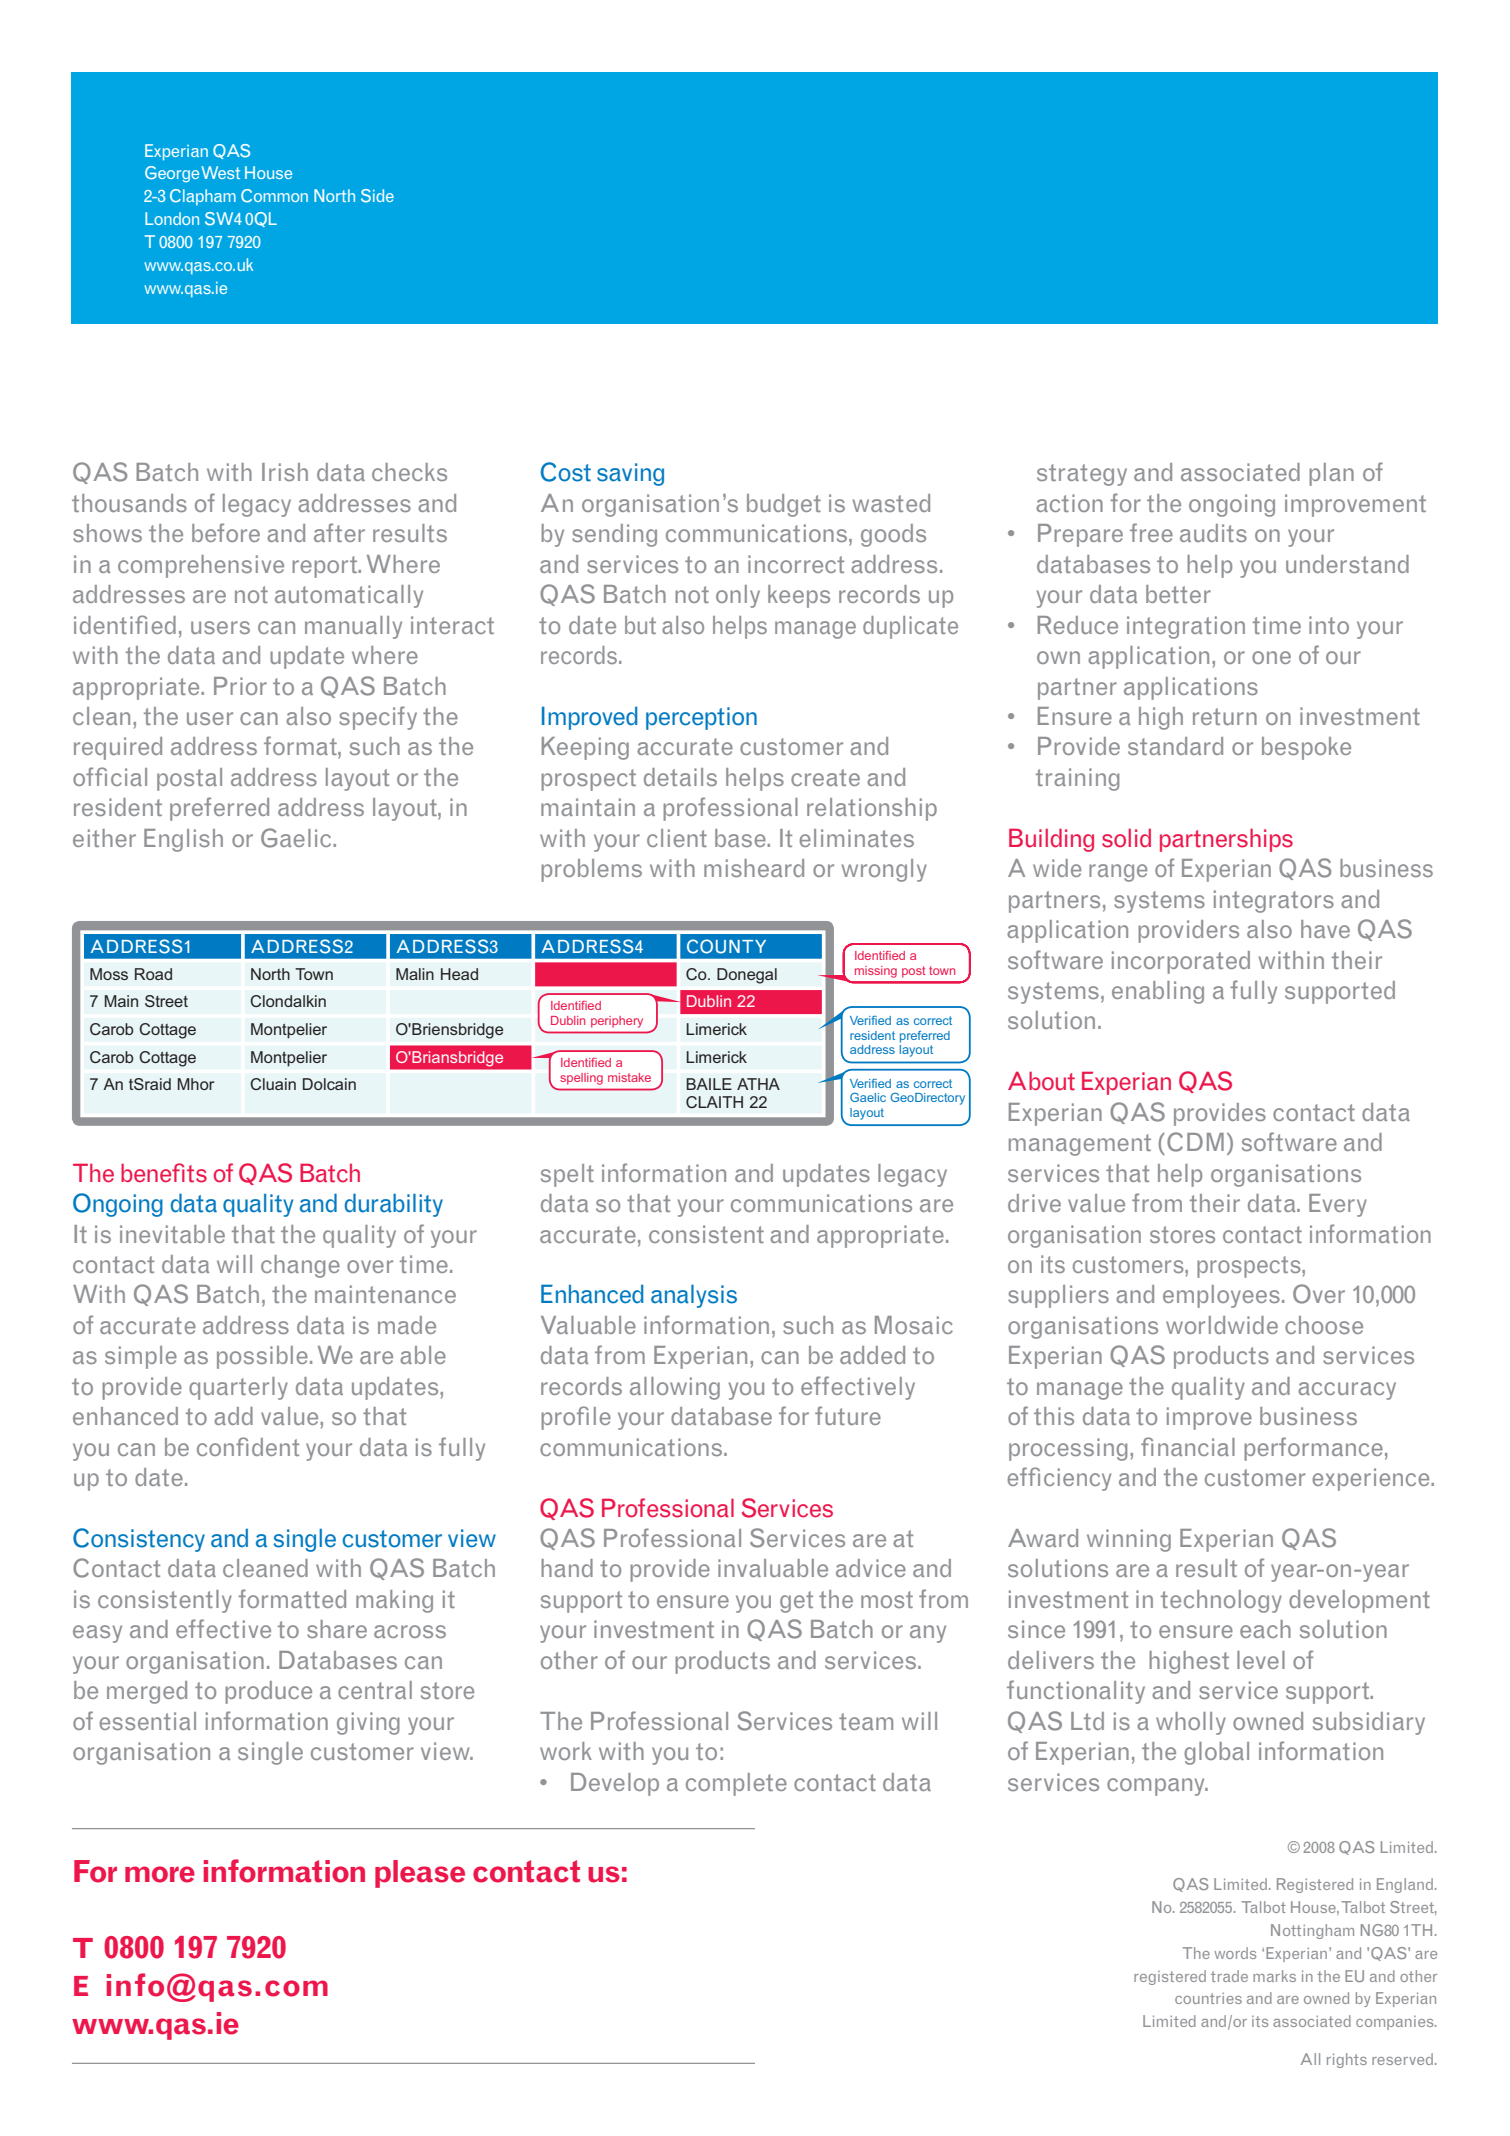  Describe the element at coordinates (160, 1874) in the screenshot. I see `more` at that location.
